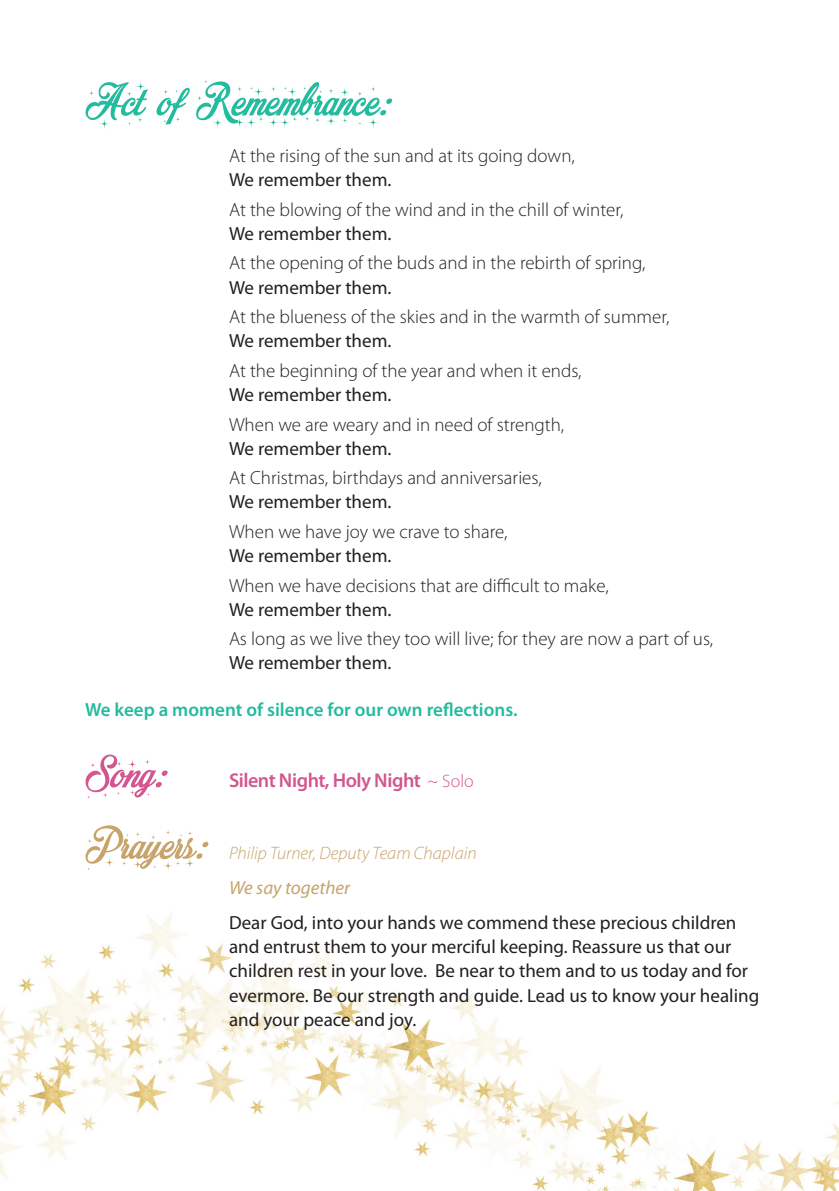  I want to click on today, so click(665, 972).
